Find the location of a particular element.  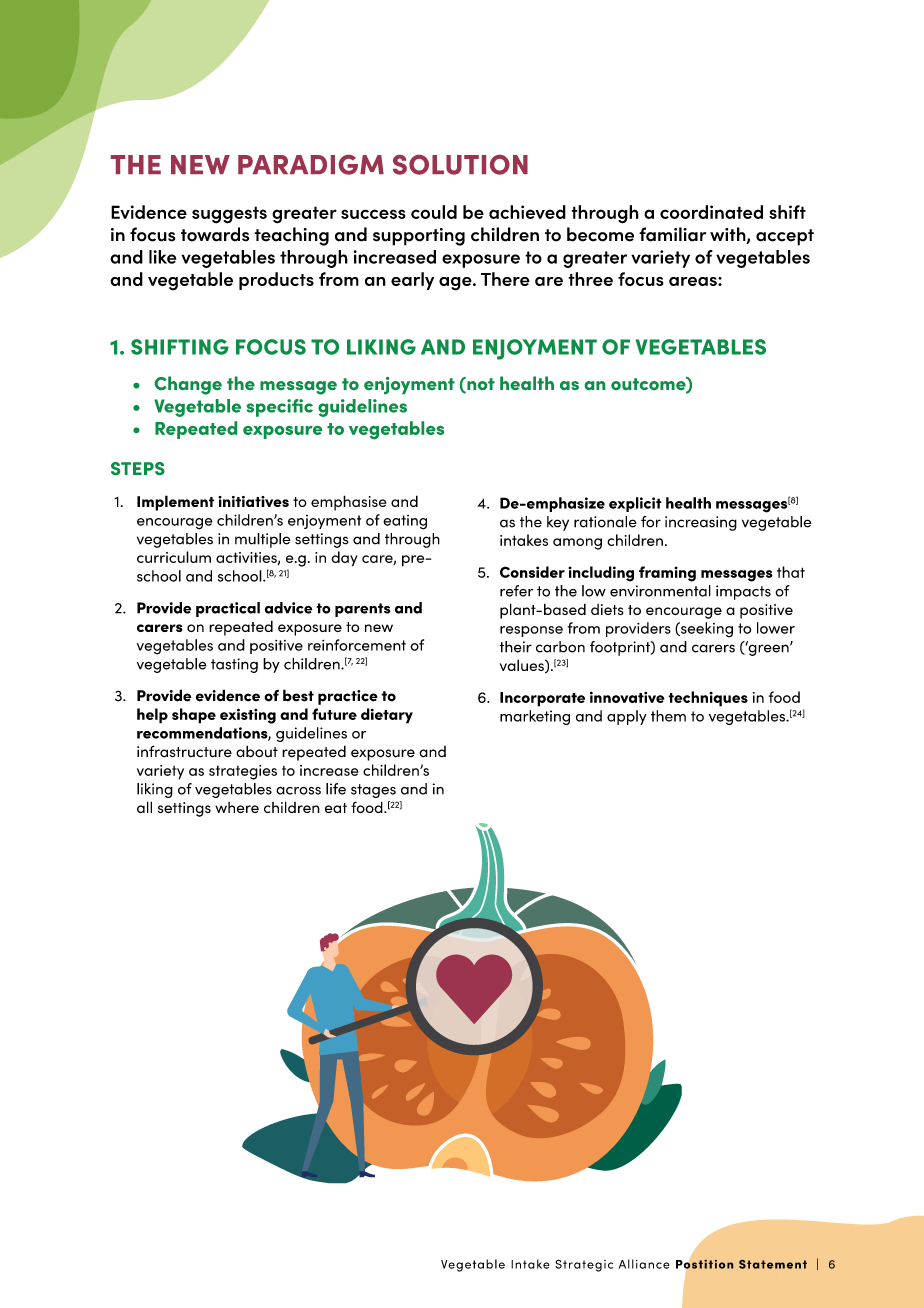

techniques is located at coordinates (708, 699).
